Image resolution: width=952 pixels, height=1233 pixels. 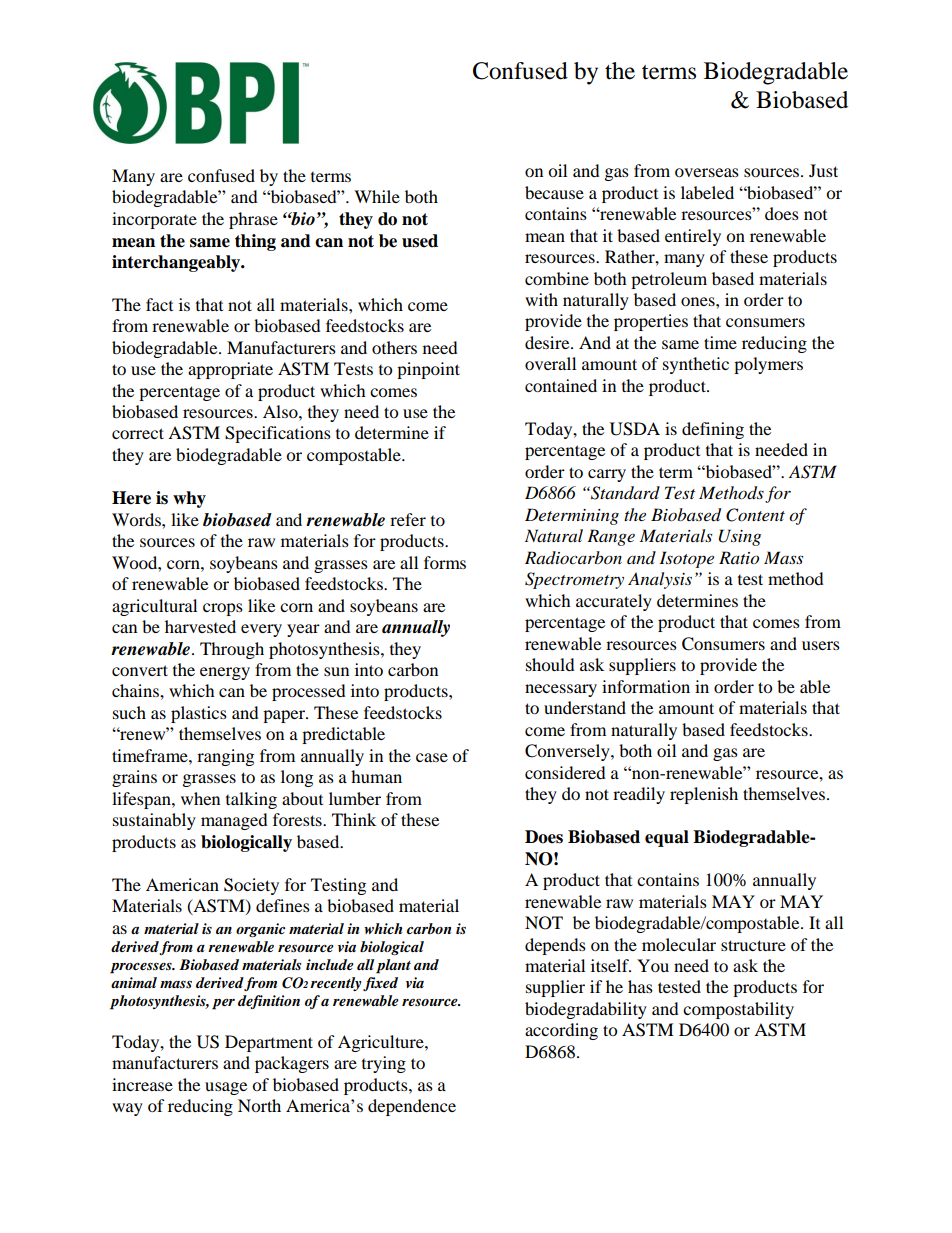 I want to click on usage, so click(x=226, y=1088).
